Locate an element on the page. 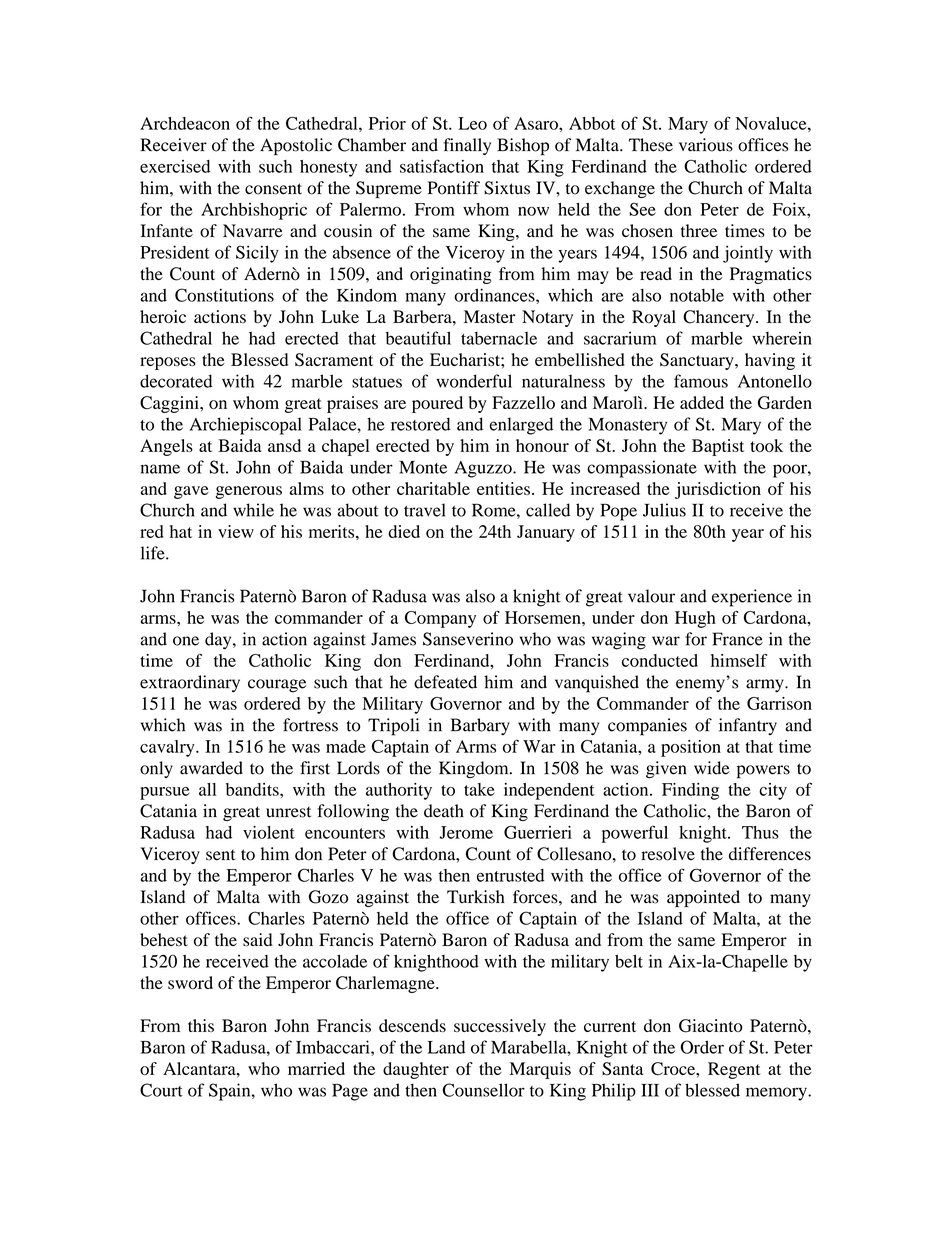 Image resolution: width=952 pixels, height=1233 pixels. this is located at coordinates (201, 1025).
